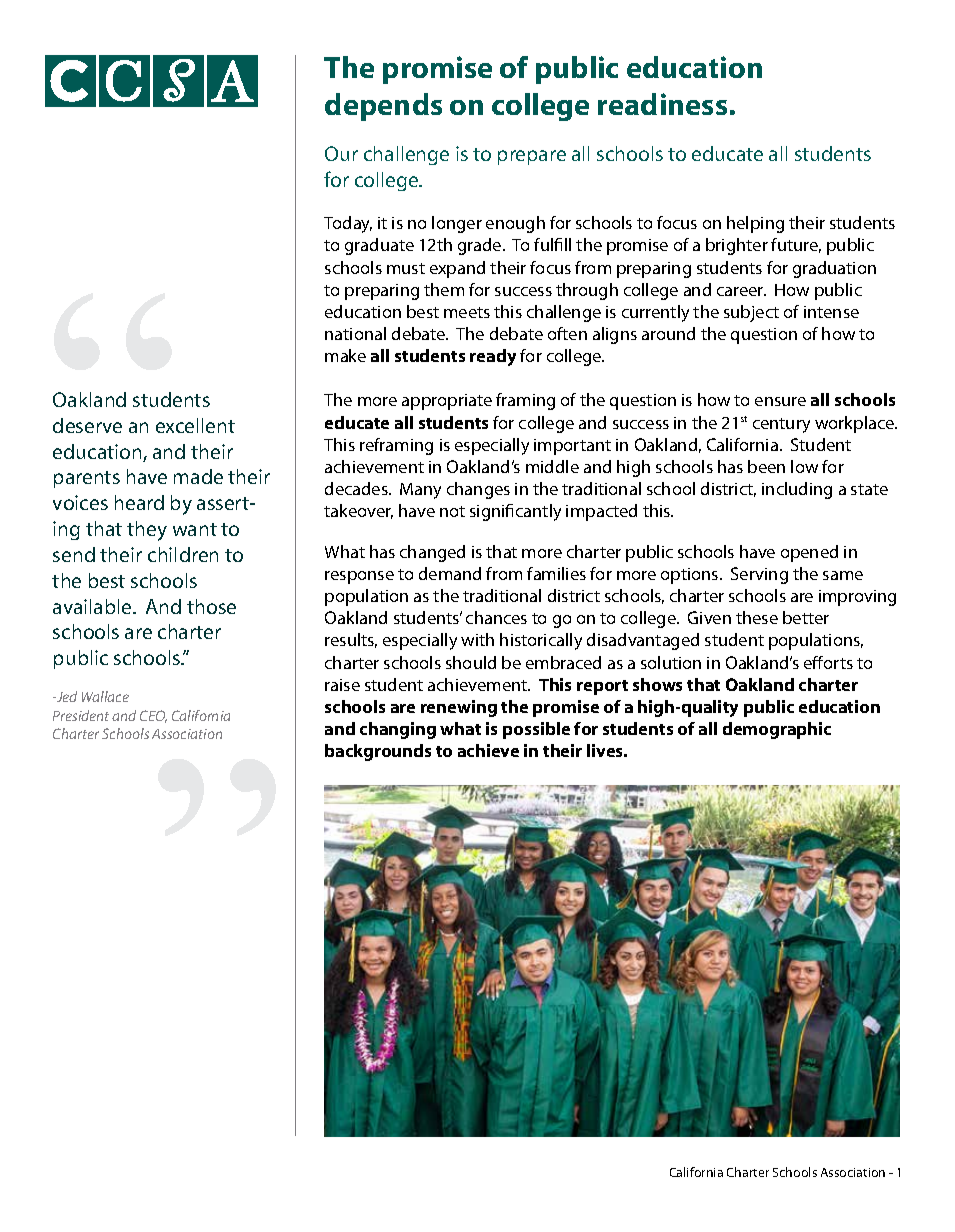 The height and width of the image is (1232, 955). What do you see at coordinates (741, 291) in the image?
I see `career` at bounding box center [741, 291].
